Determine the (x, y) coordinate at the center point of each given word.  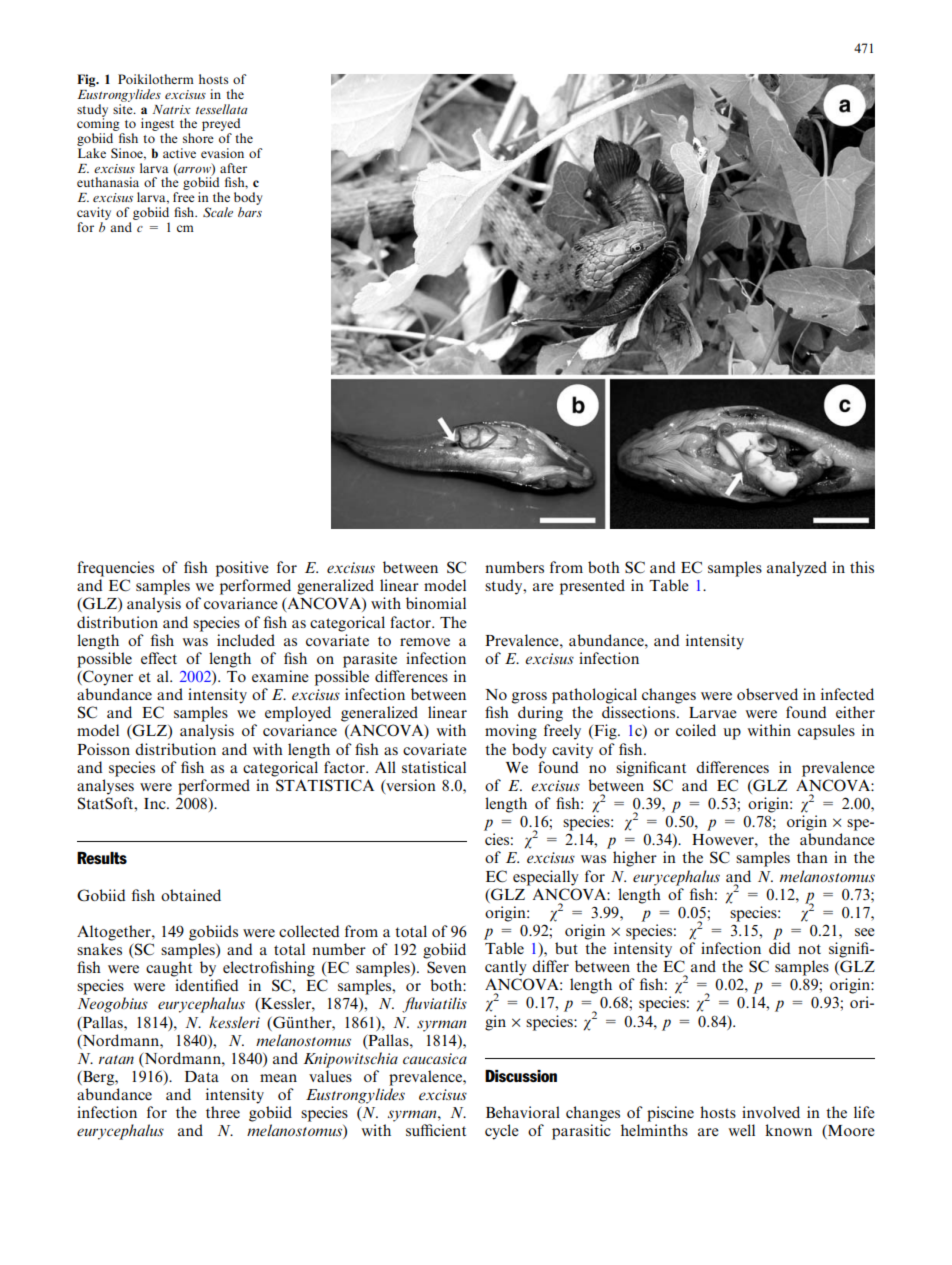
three (223, 1112)
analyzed (797, 569)
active (179, 153)
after (233, 168)
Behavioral (523, 1112)
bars (250, 212)
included (246, 640)
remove (425, 642)
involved (771, 1112)
